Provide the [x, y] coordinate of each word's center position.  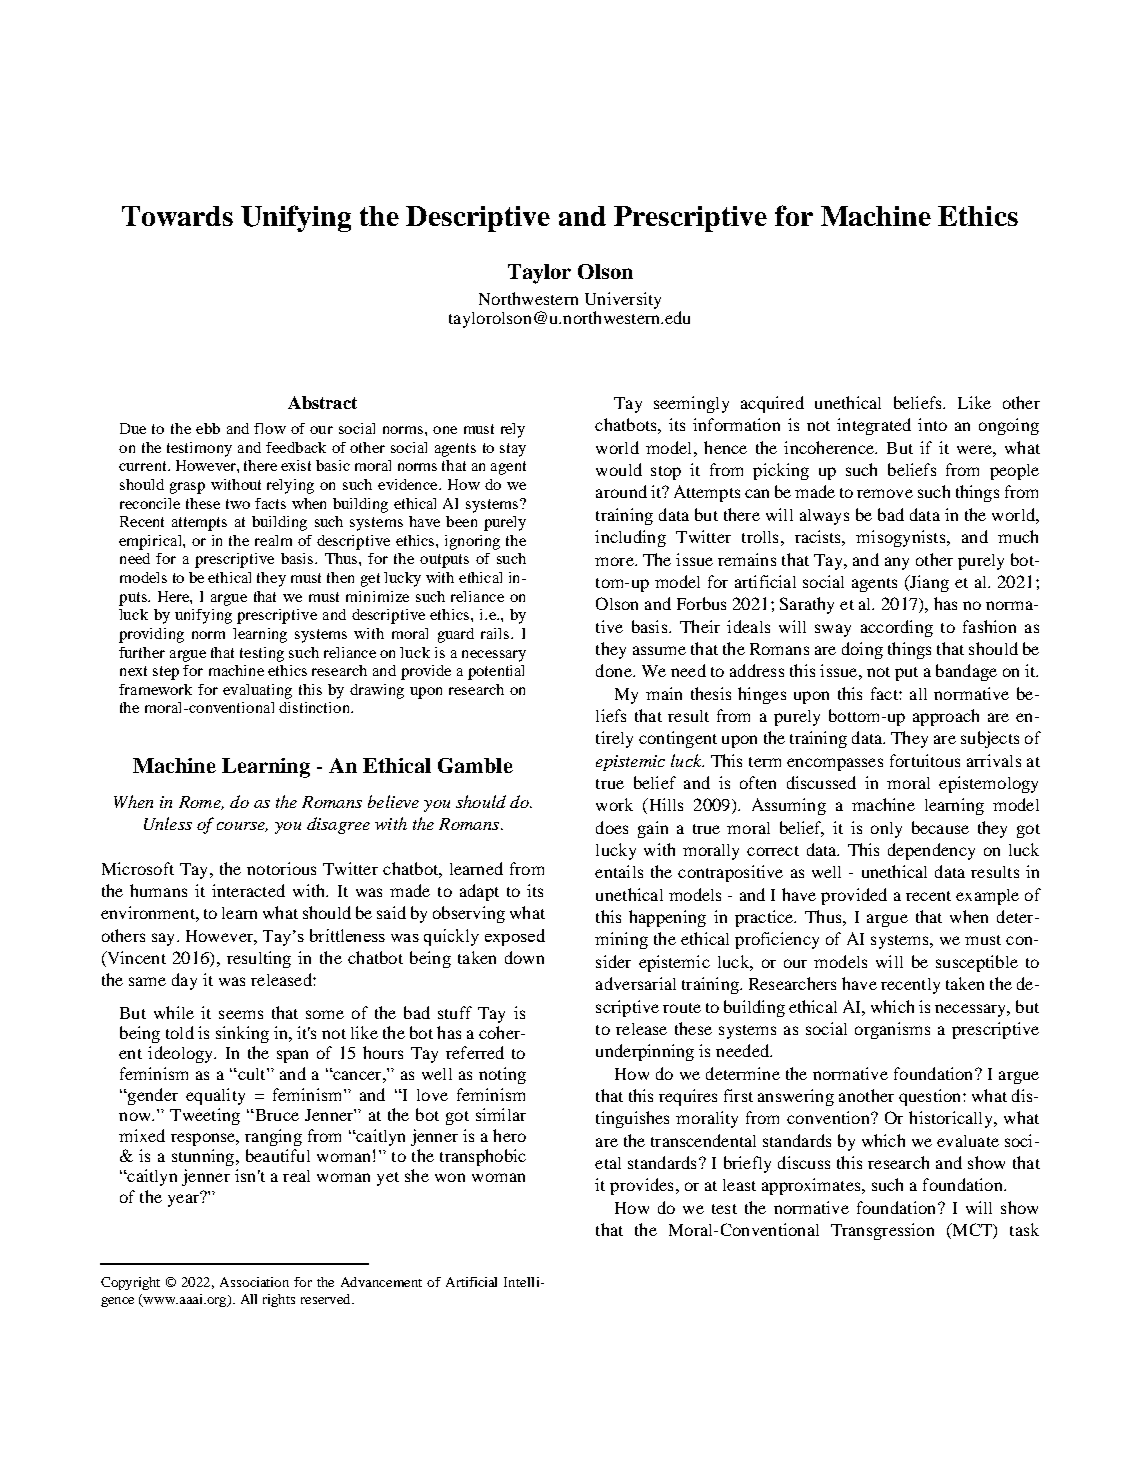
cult [252, 1074]
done [615, 670]
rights [279, 1300]
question [931, 1097]
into [932, 424]
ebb [208, 428]
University [623, 302]
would [619, 469]
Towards [177, 216]
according [897, 628]
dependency [931, 851]
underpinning [645, 1052]
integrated [874, 426]
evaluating [257, 691]
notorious [281, 868]
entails [619, 871]
